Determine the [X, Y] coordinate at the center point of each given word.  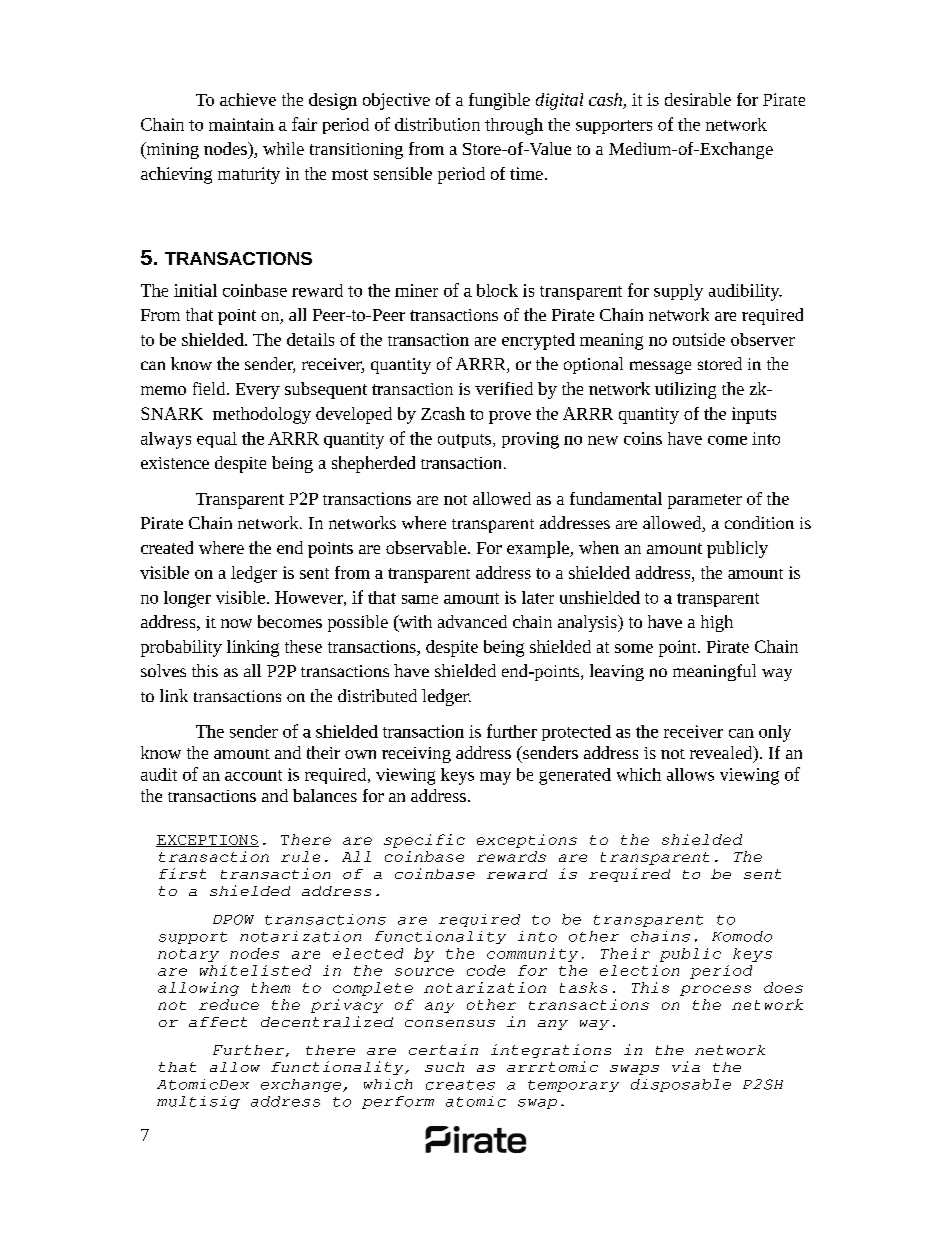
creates [460, 1085]
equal [217, 440]
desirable [698, 99]
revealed [722, 754]
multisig [198, 1102]
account [253, 775]
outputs [466, 441]
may [495, 778]
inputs [754, 415]
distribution [437, 124]
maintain [241, 124]
